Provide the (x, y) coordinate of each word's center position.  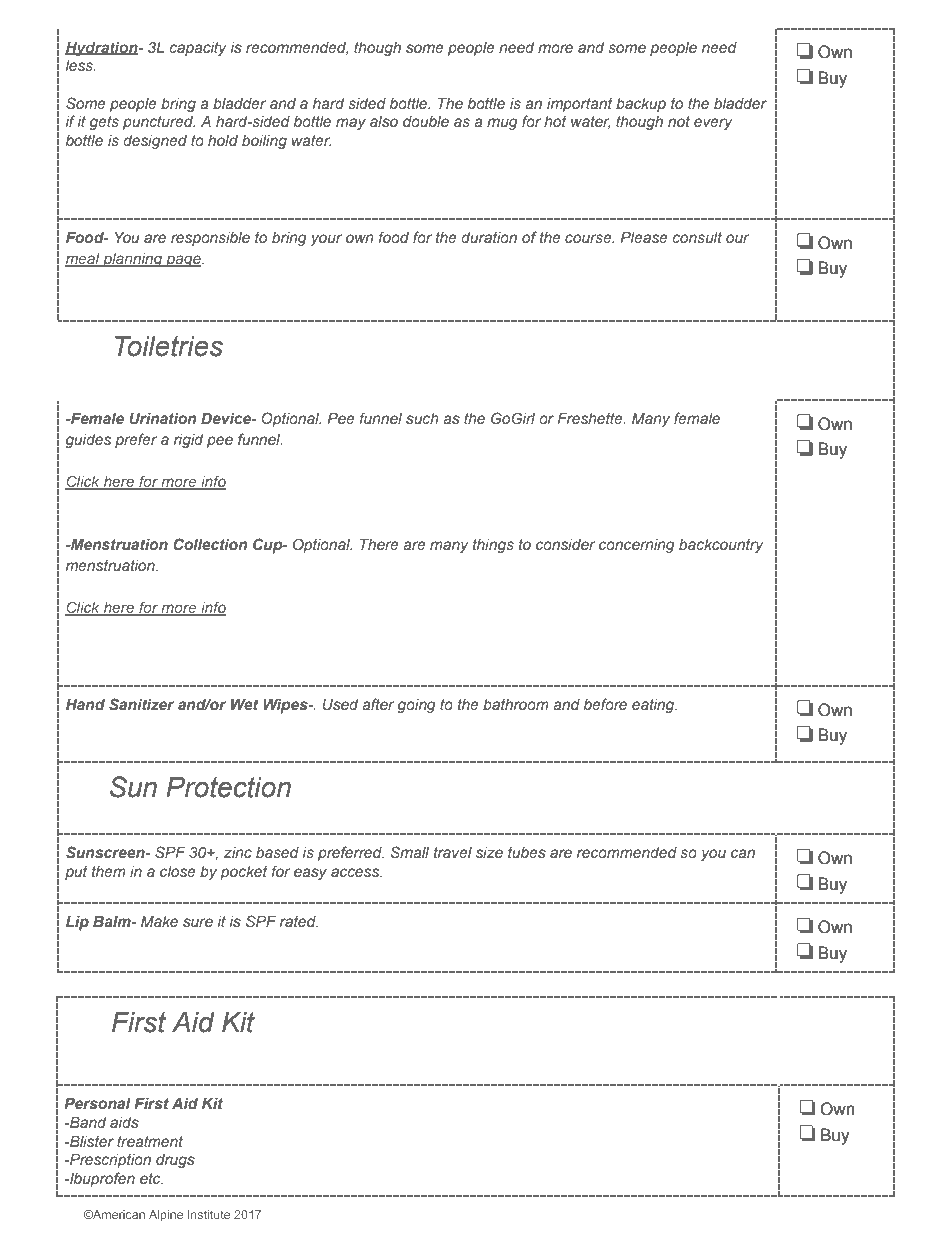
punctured (159, 123)
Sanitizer (141, 704)
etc (151, 1178)
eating (654, 706)
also (384, 121)
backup (641, 105)
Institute (209, 1214)
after (378, 704)
